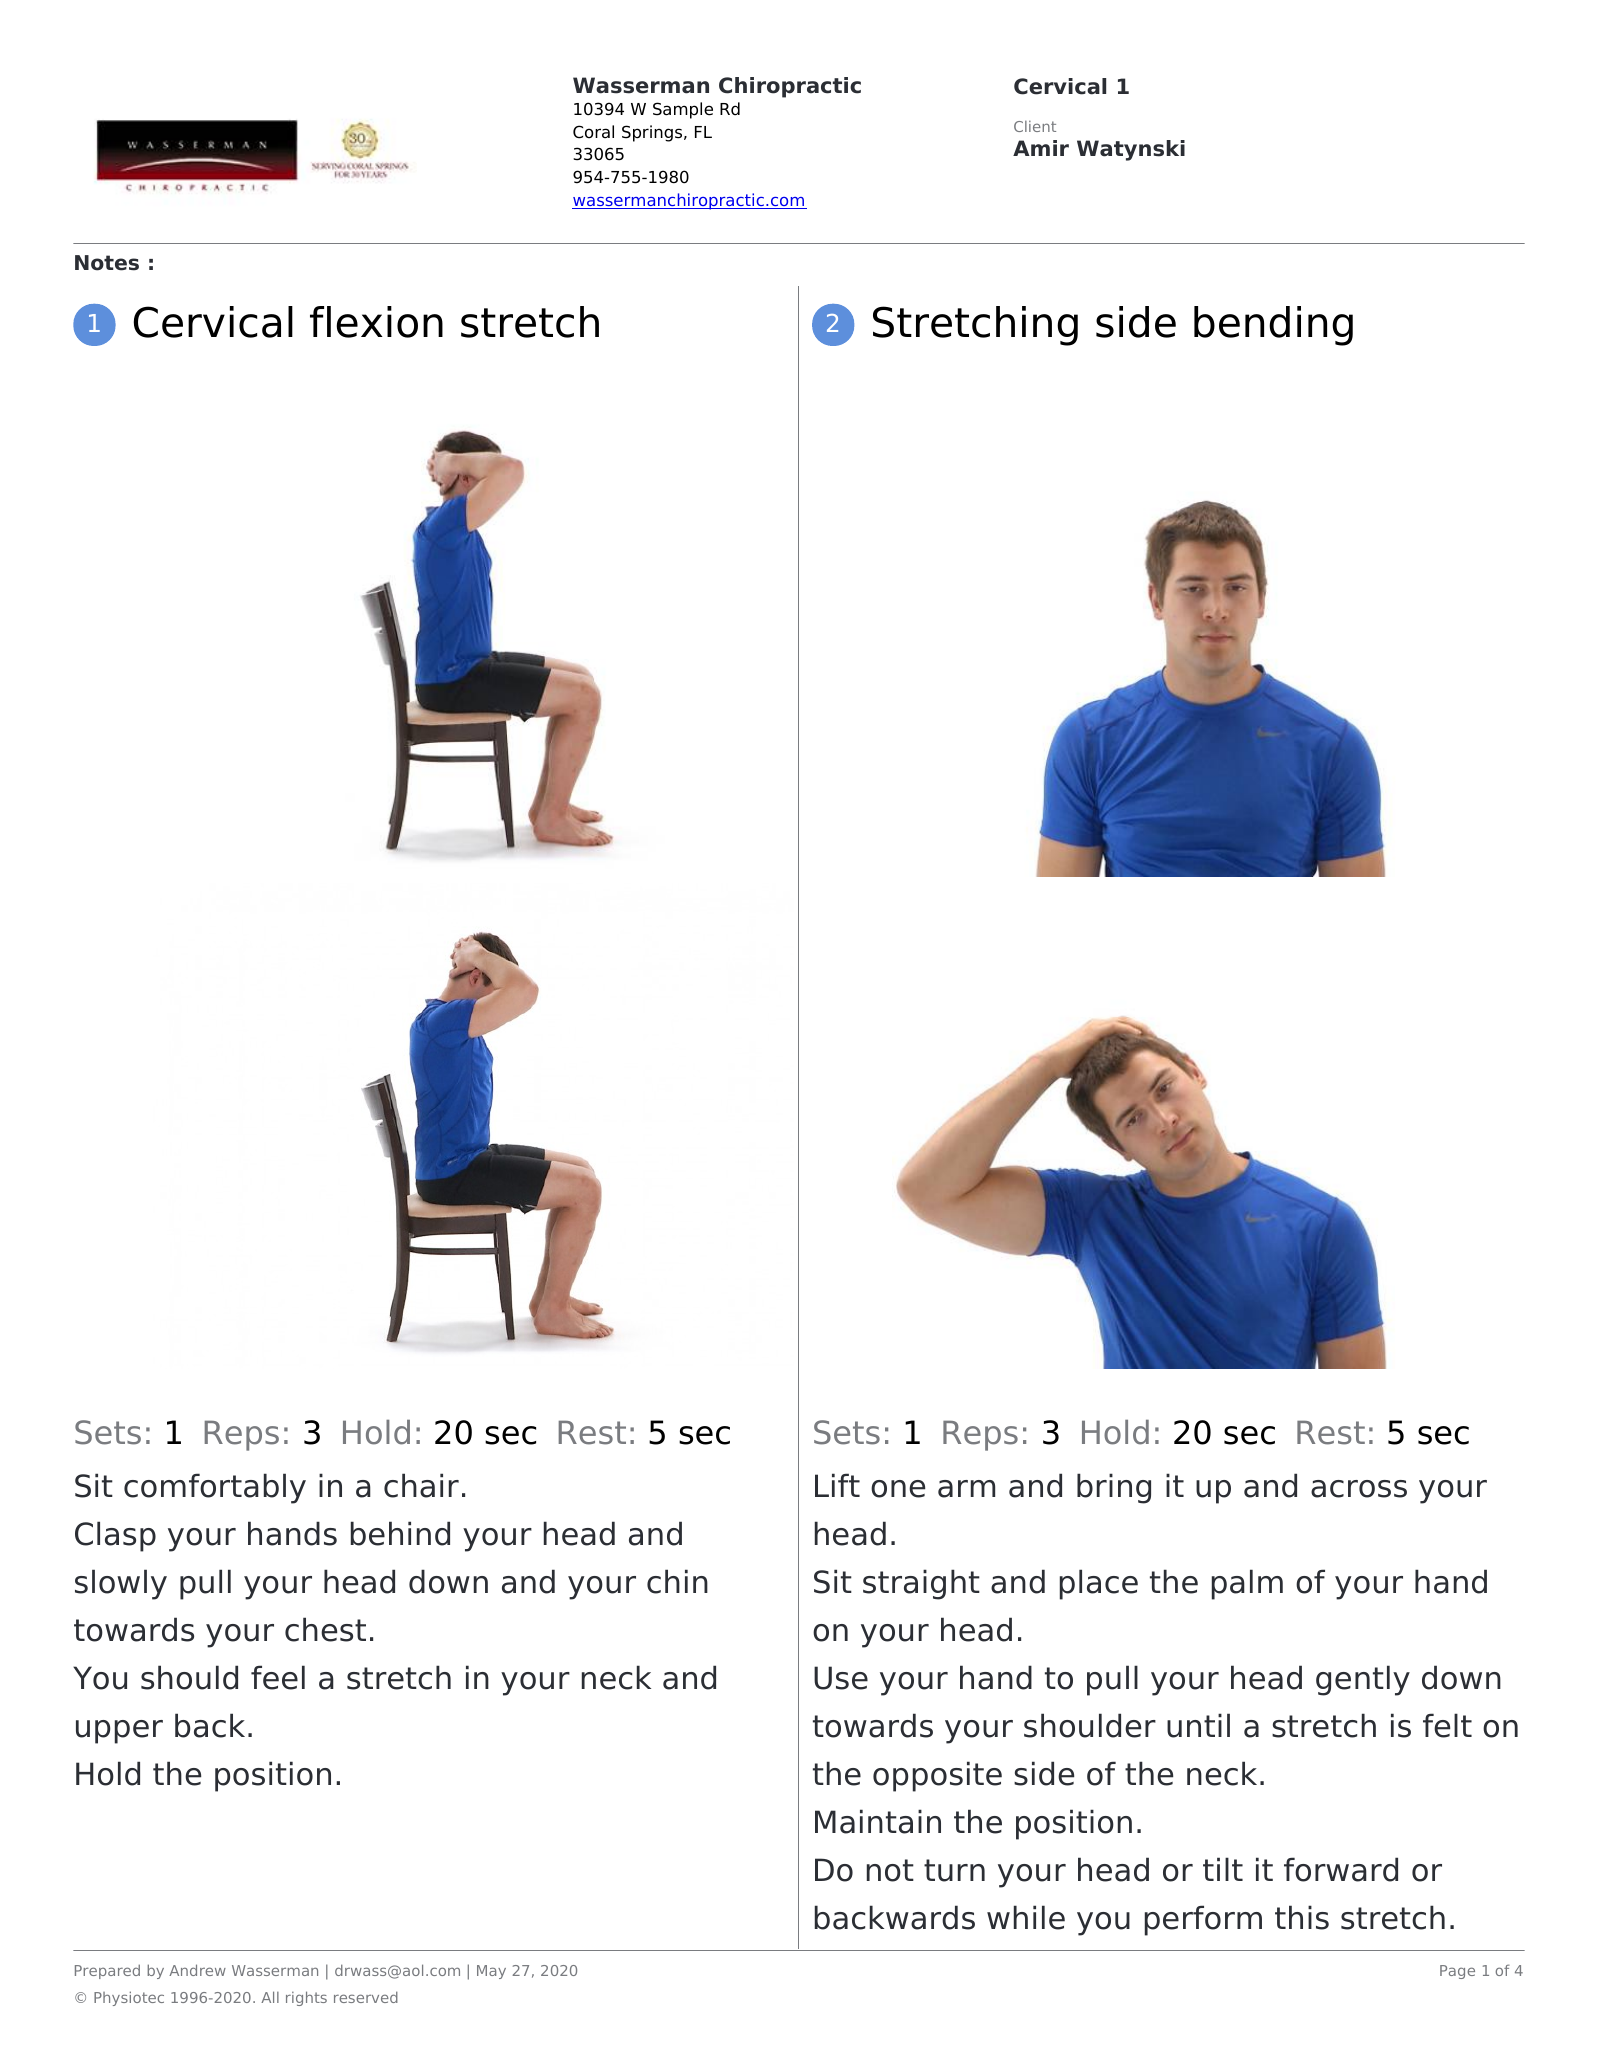 The image size is (1598, 2068). I want to click on comfortably, so click(215, 1488).
